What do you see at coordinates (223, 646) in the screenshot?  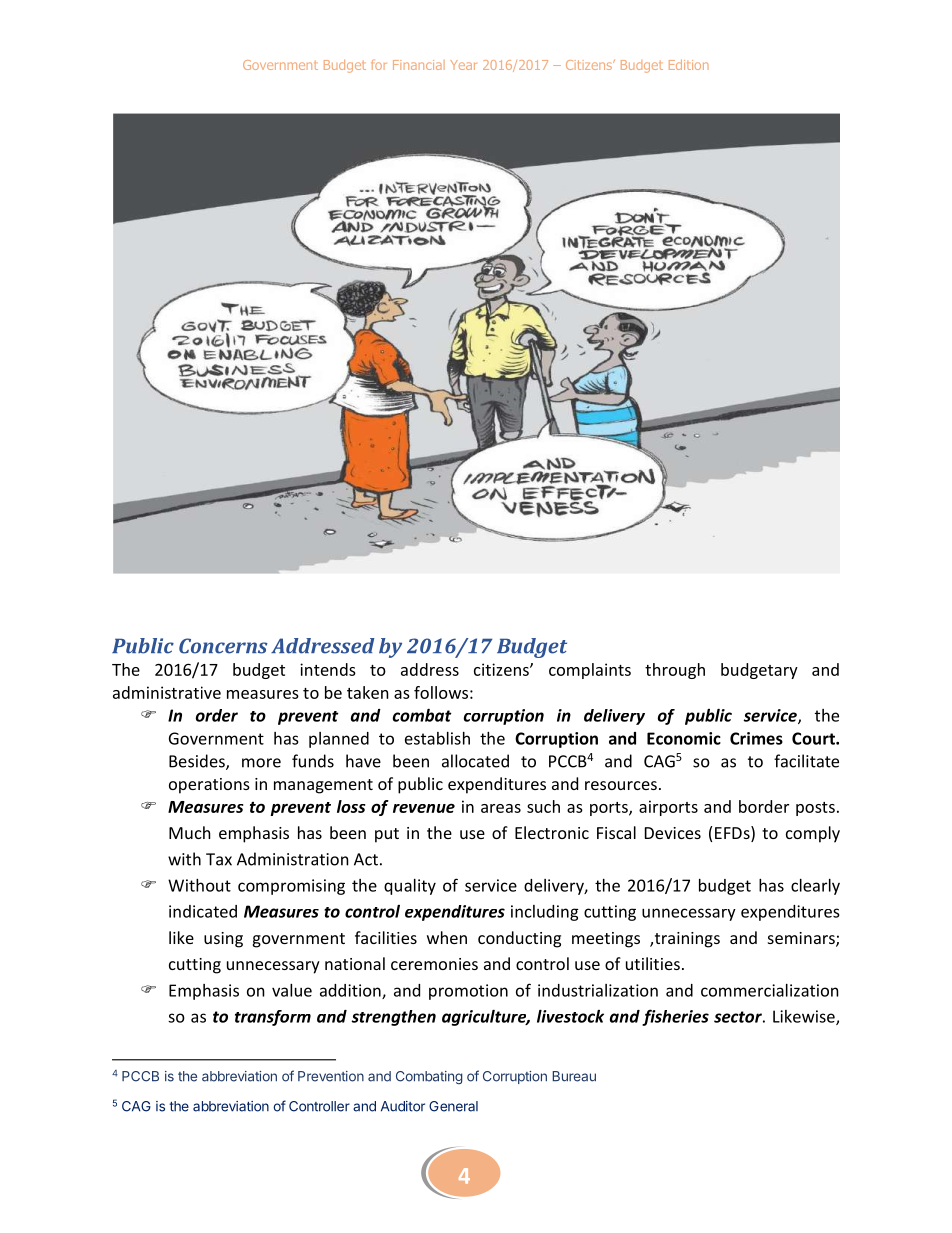 I see `Concerns` at bounding box center [223, 646].
